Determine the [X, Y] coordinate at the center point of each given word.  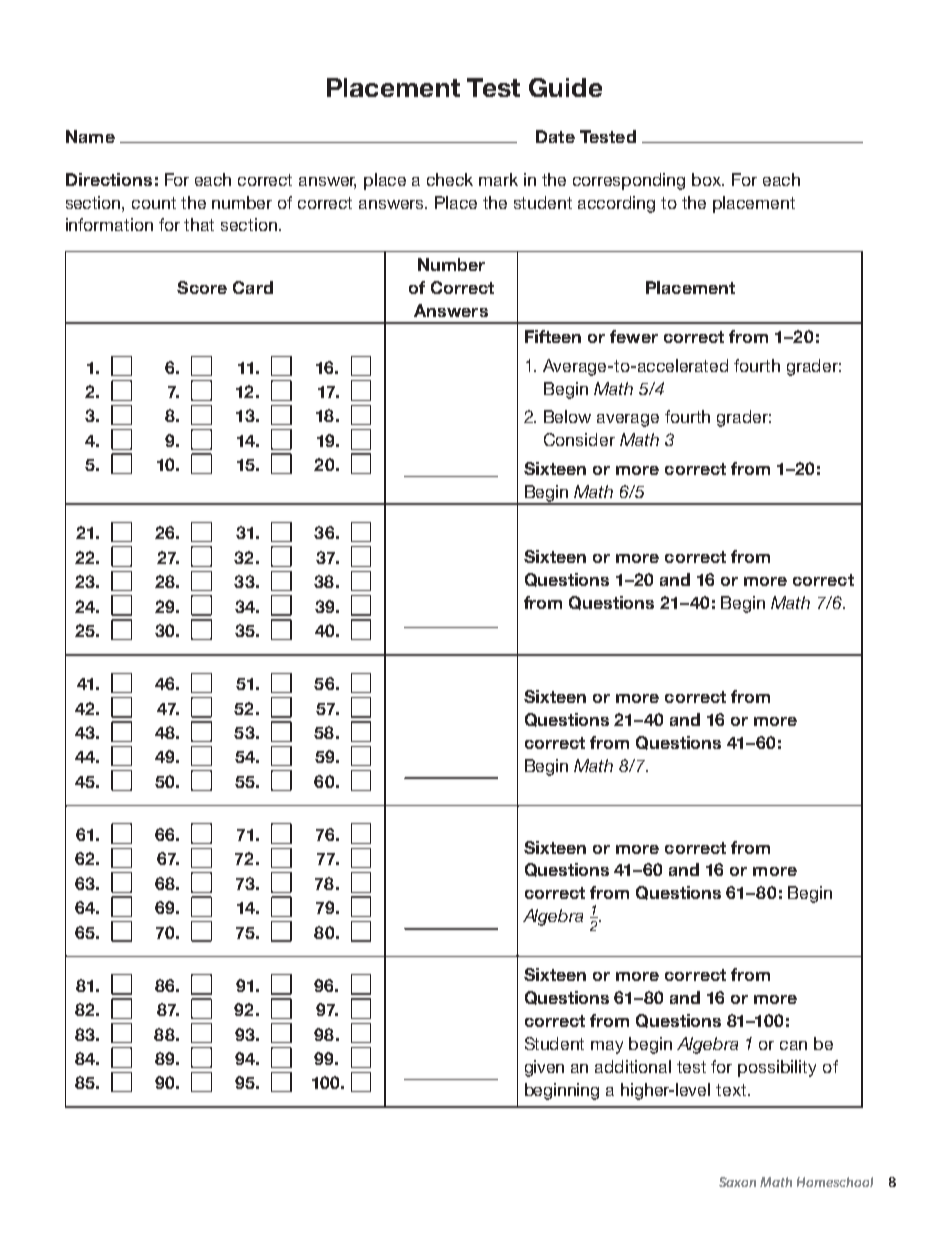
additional [633, 1066]
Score [202, 287]
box [708, 179]
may [607, 1047]
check [450, 179]
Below [567, 416]
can [793, 1045]
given [544, 1068]
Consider [579, 439]
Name [90, 136]
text [732, 1090]
